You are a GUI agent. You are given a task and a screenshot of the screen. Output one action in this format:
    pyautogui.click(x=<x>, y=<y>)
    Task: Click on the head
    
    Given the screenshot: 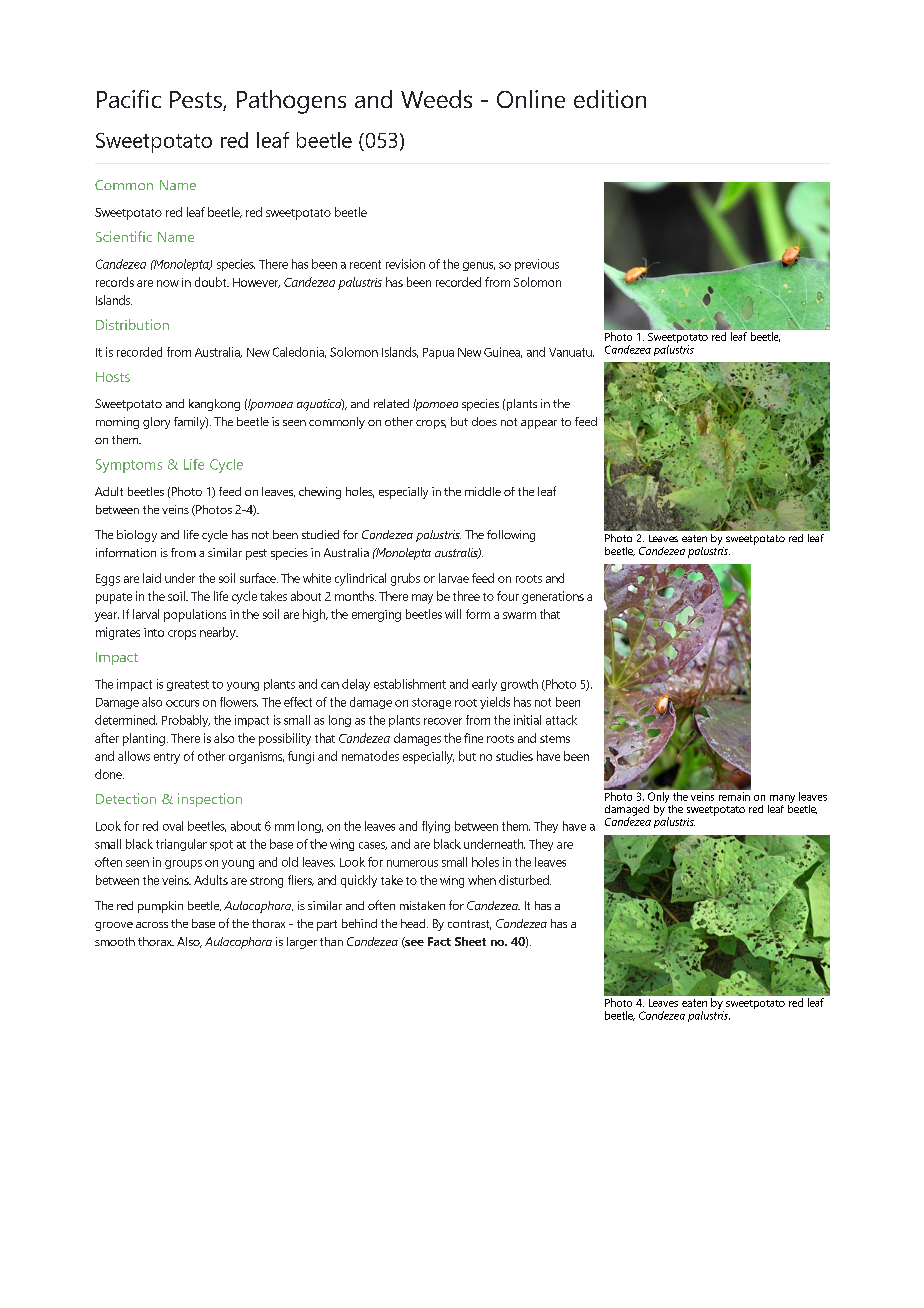 What is the action you would take?
    pyautogui.click(x=414, y=923)
